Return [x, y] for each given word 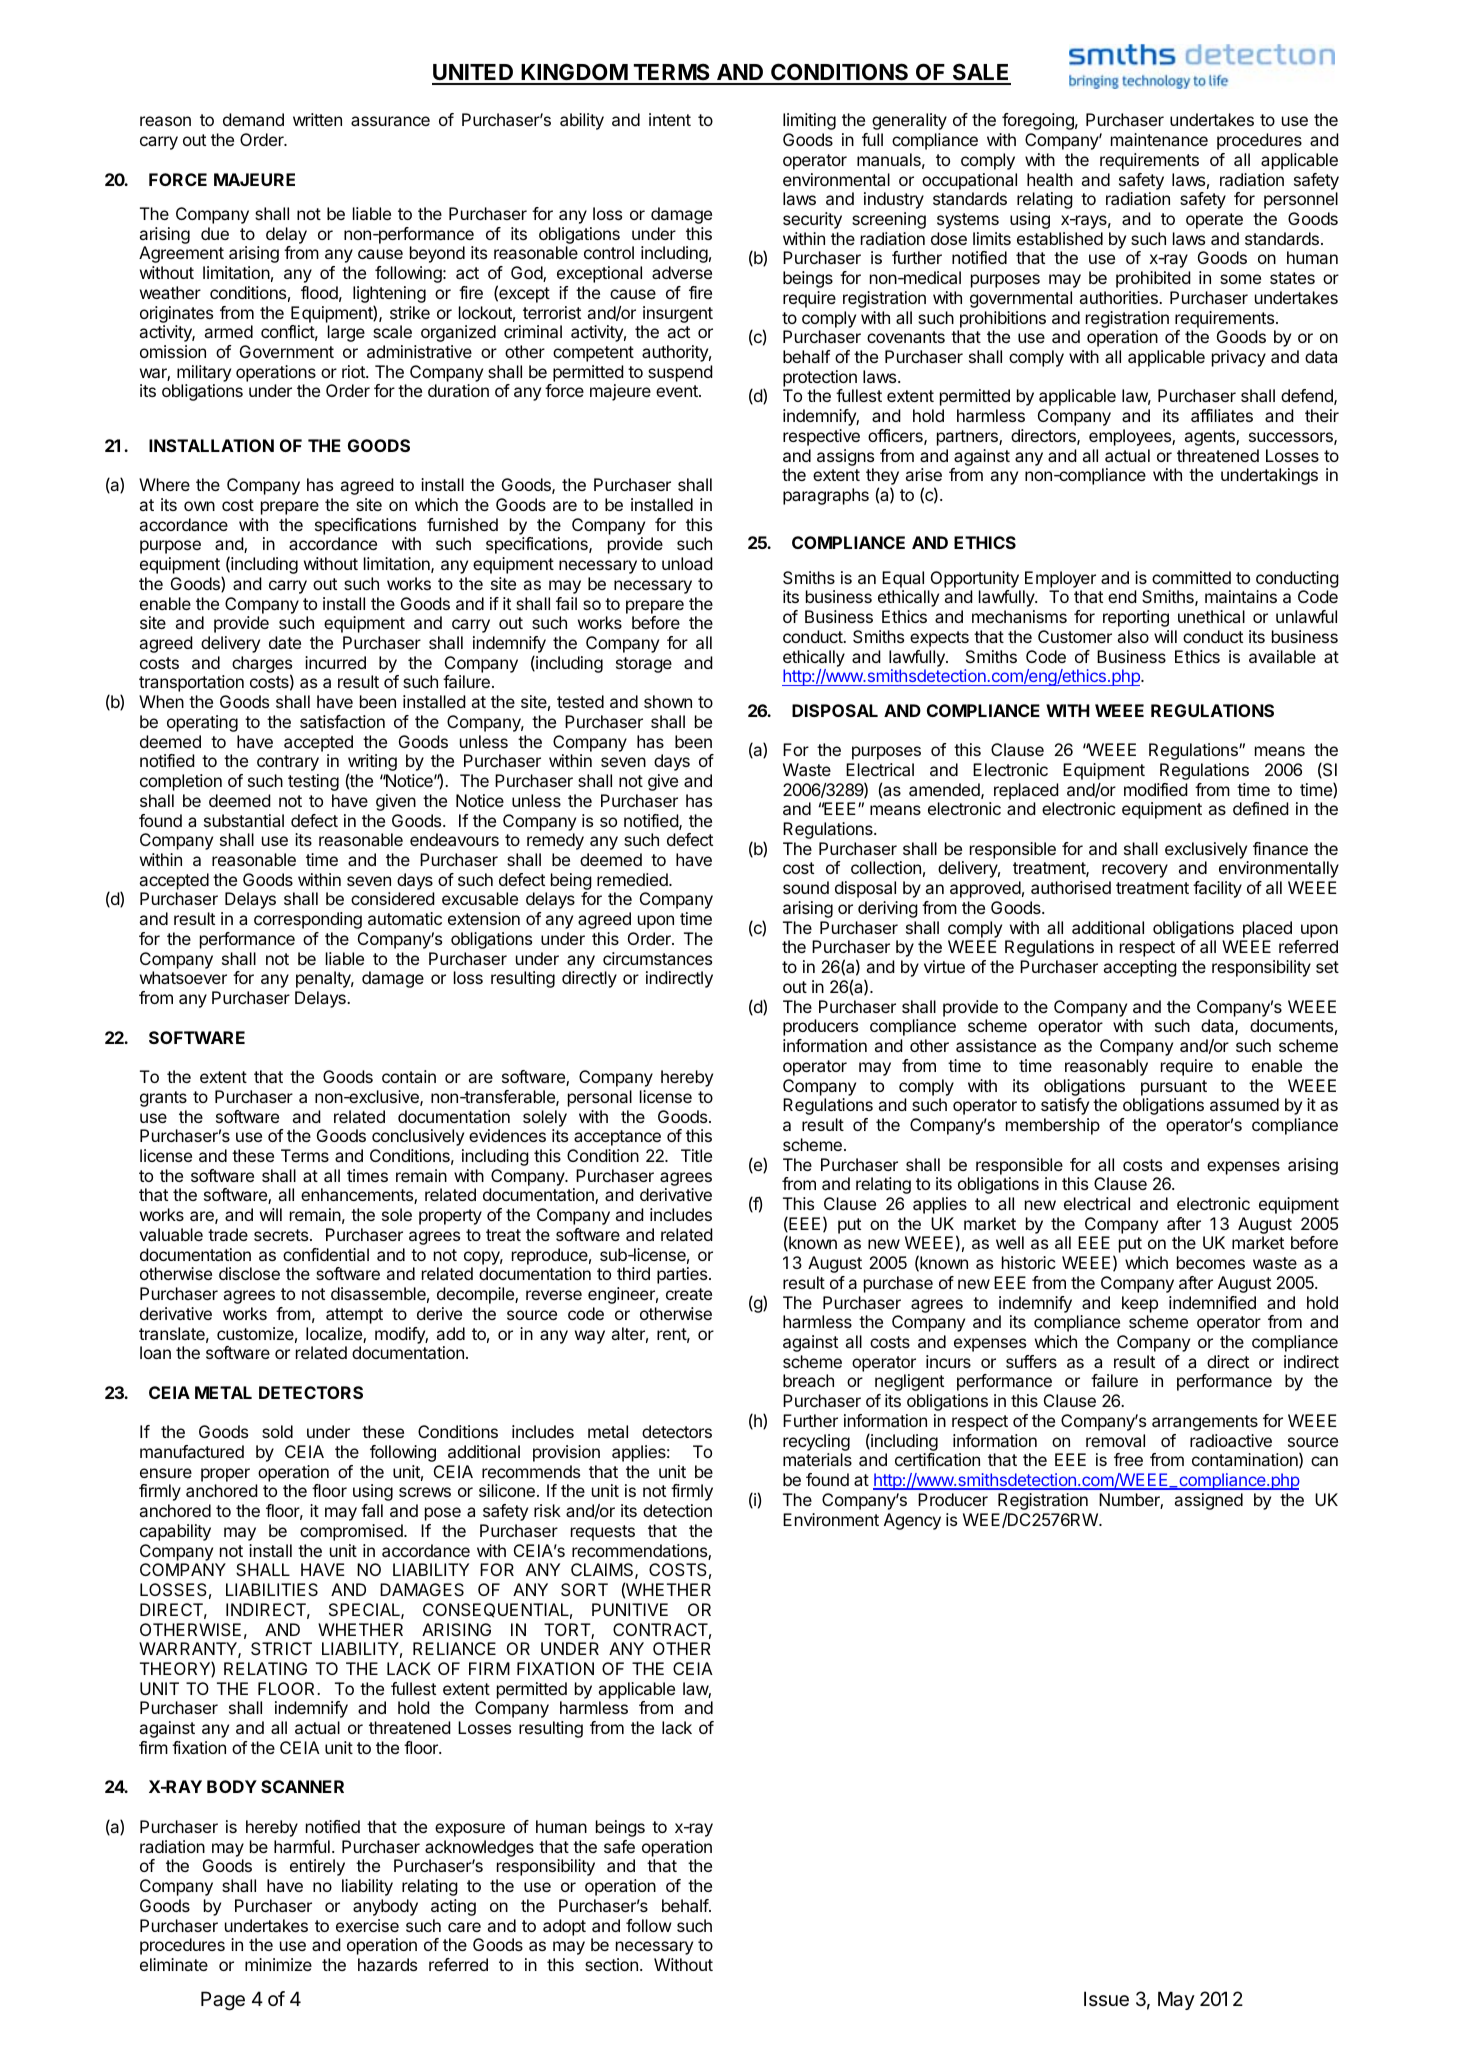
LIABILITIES [272, 1589]
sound [806, 887]
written [317, 119]
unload [687, 563]
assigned [1209, 1501]
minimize [278, 1964]
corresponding [308, 920]
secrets [282, 1235]
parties [682, 1275]
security [812, 220]
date [285, 642]
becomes [1211, 1262]
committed [1191, 577]
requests [603, 1533]
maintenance [1159, 139]
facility [1217, 889]
